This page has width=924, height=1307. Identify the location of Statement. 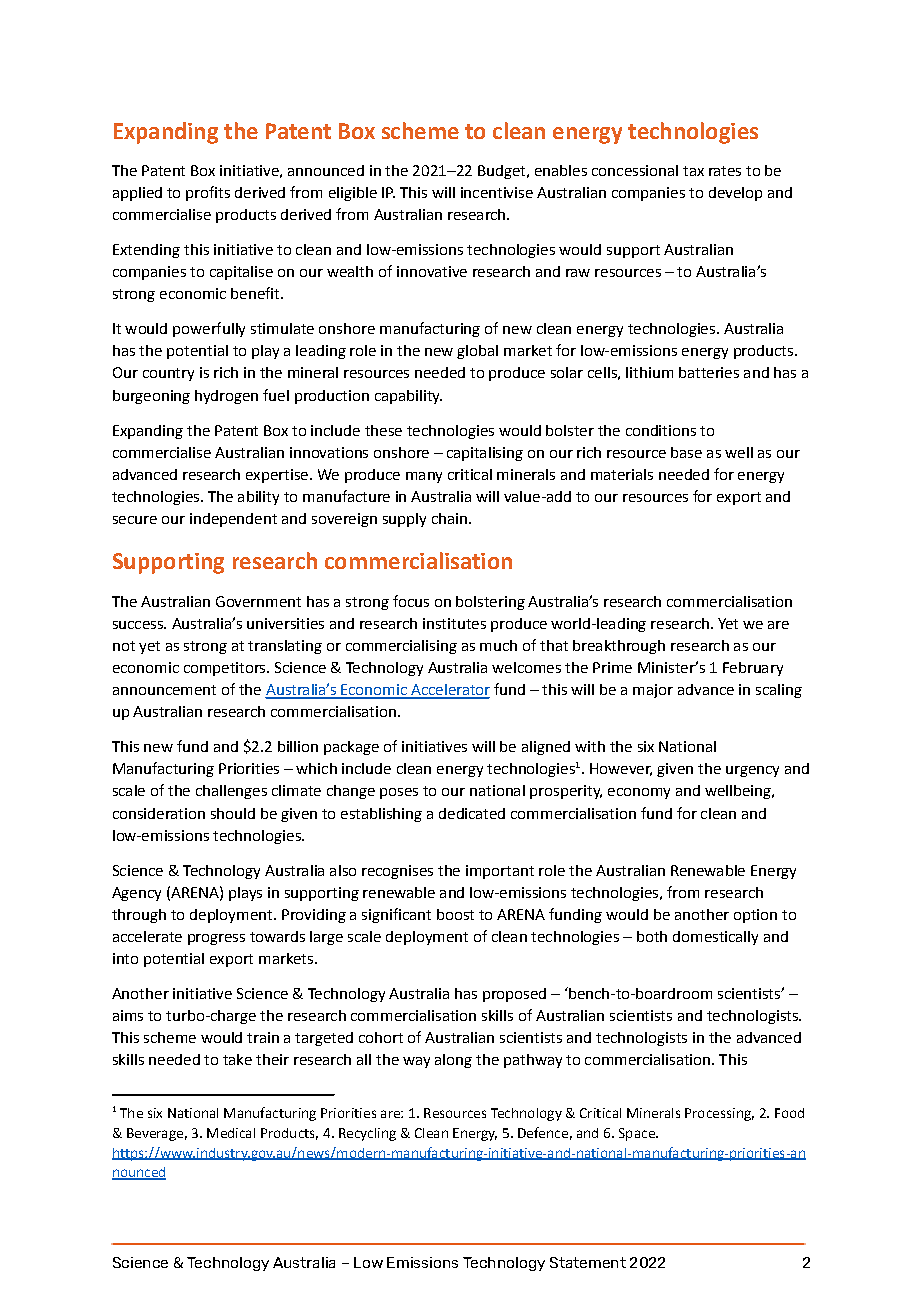
(588, 1262).
